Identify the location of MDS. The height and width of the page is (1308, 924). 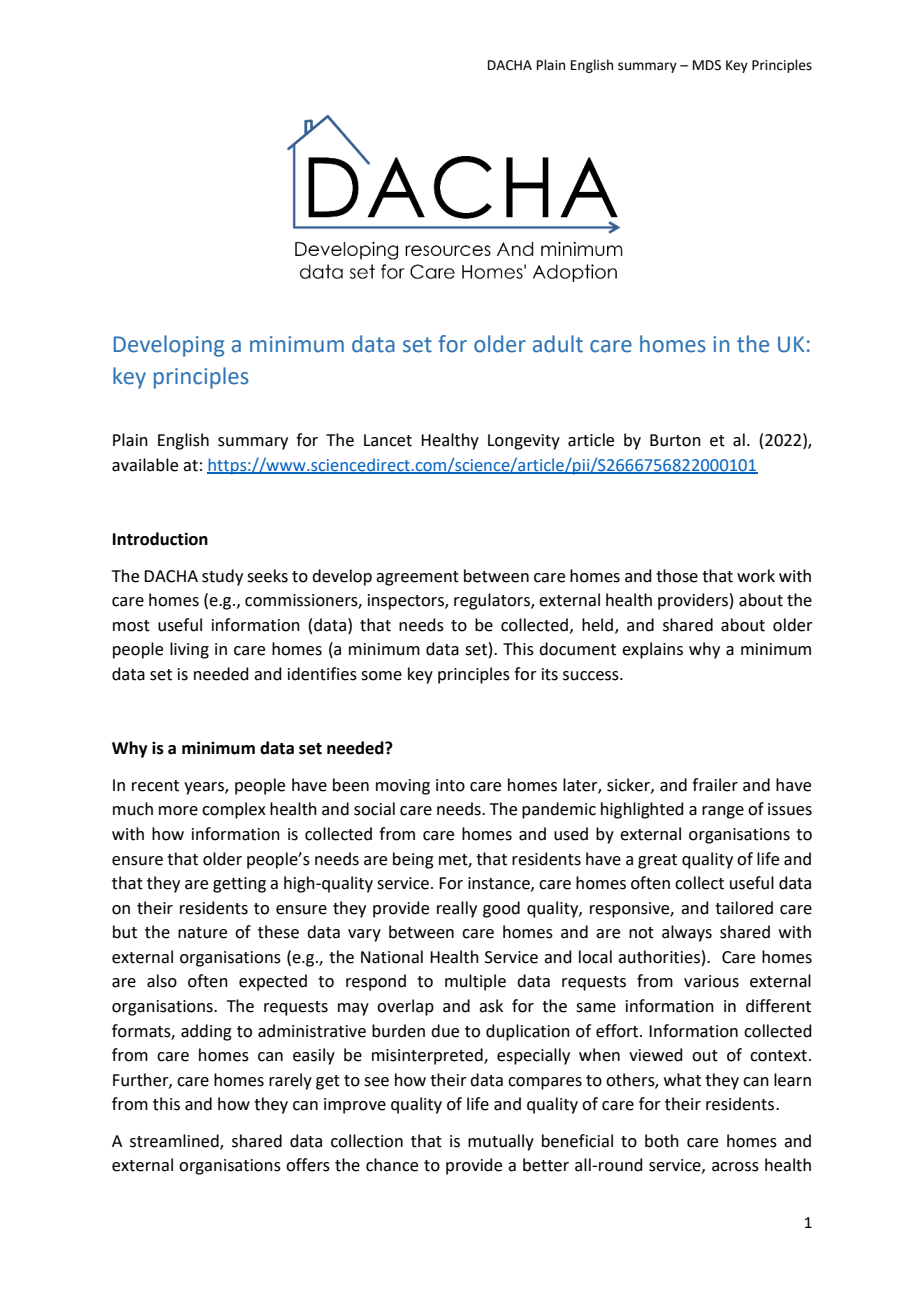
(707, 65).
